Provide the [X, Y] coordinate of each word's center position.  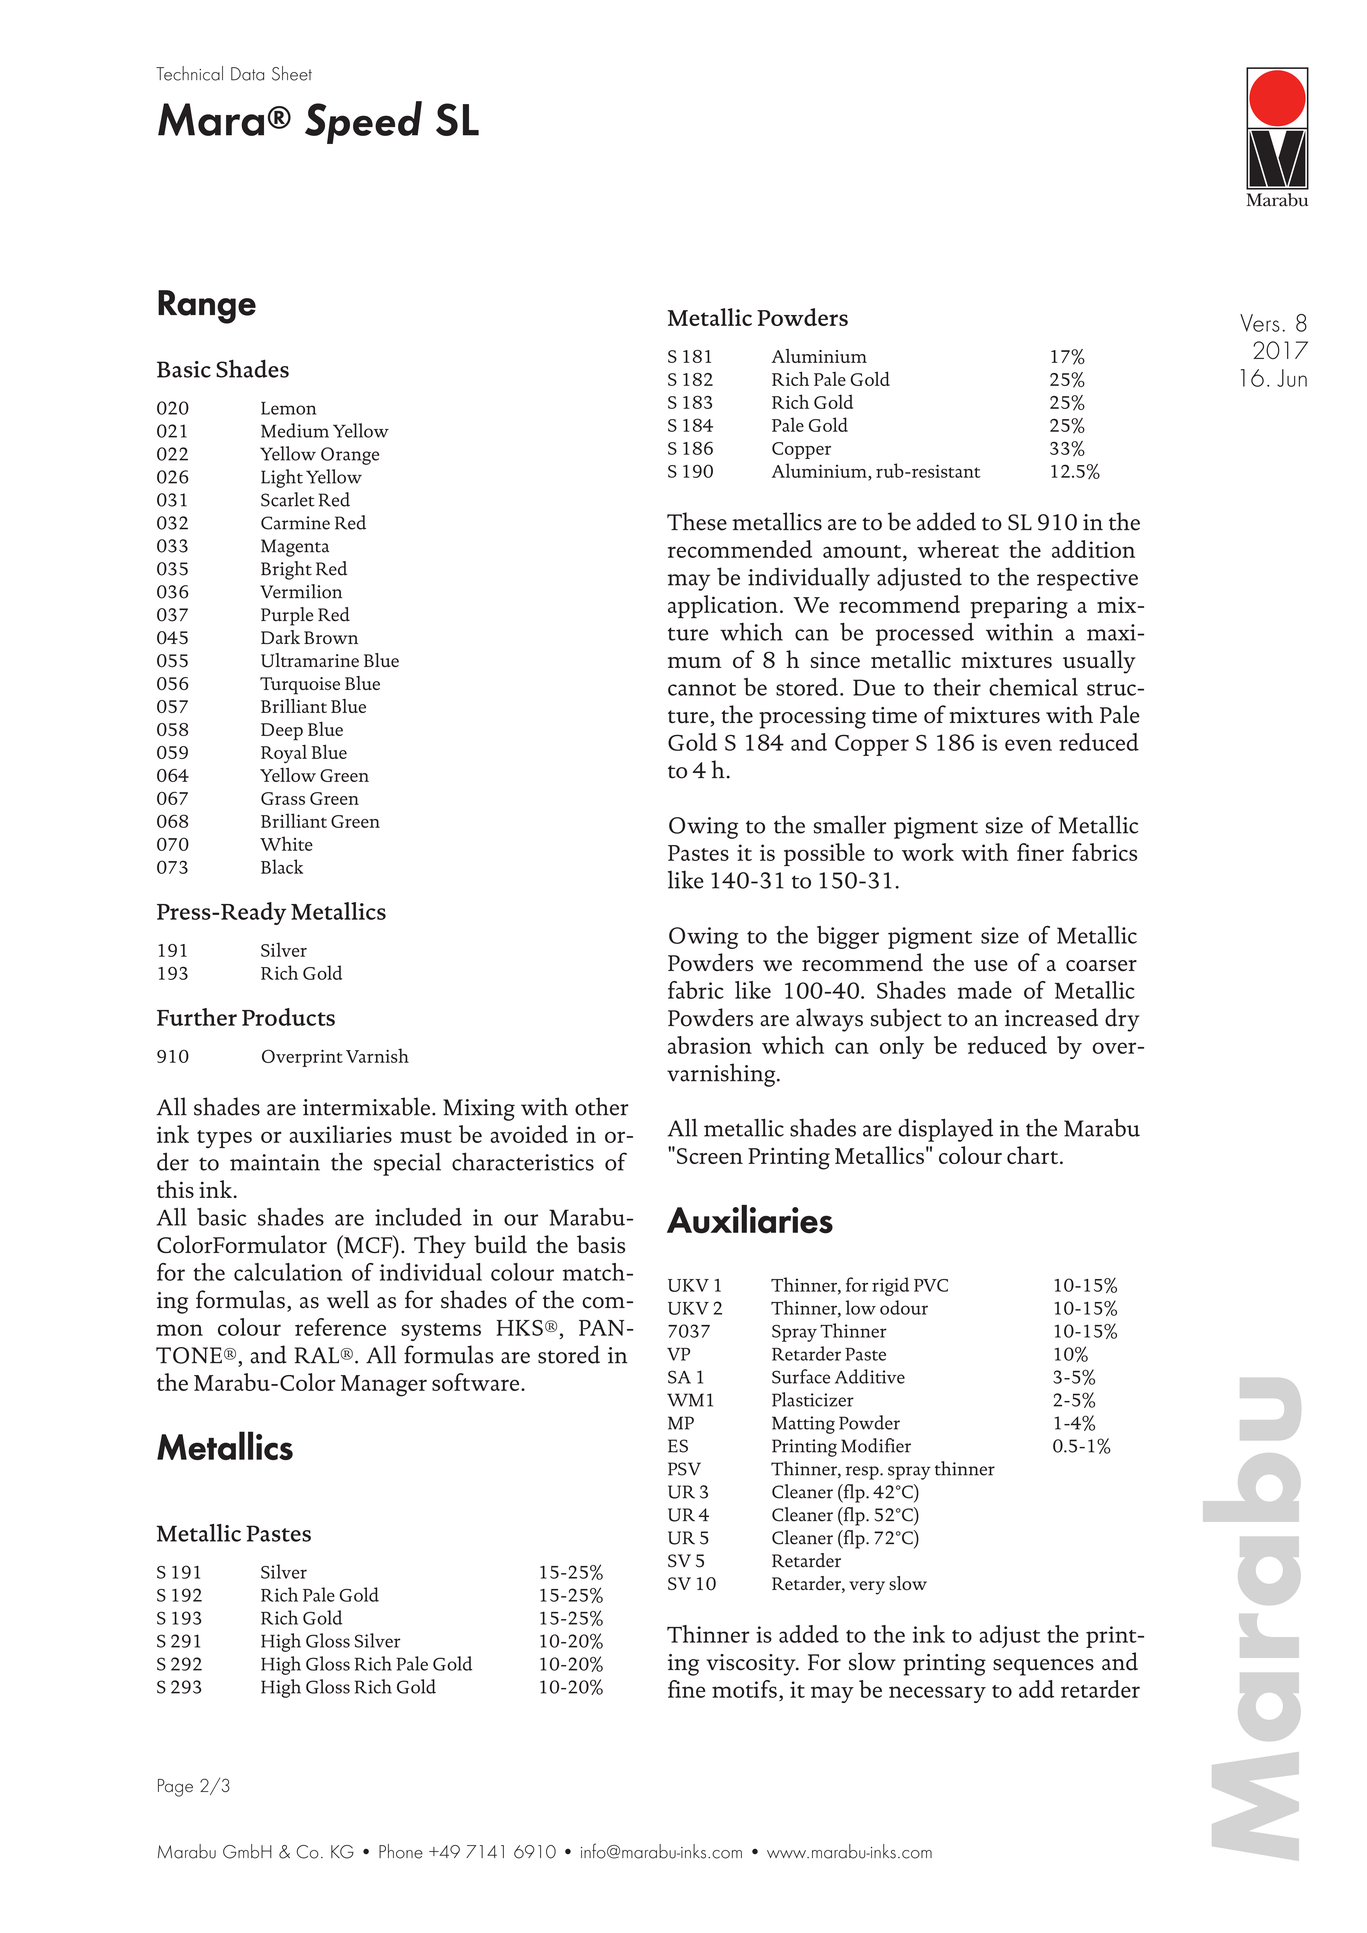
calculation [288, 1272]
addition [1093, 549]
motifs [744, 1689]
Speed [363, 122]
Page [175, 1788]
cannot [702, 689]
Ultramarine [310, 660]
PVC [931, 1285]
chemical [1033, 687]
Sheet [292, 73]
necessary [937, 1694]
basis [601, 1244]
